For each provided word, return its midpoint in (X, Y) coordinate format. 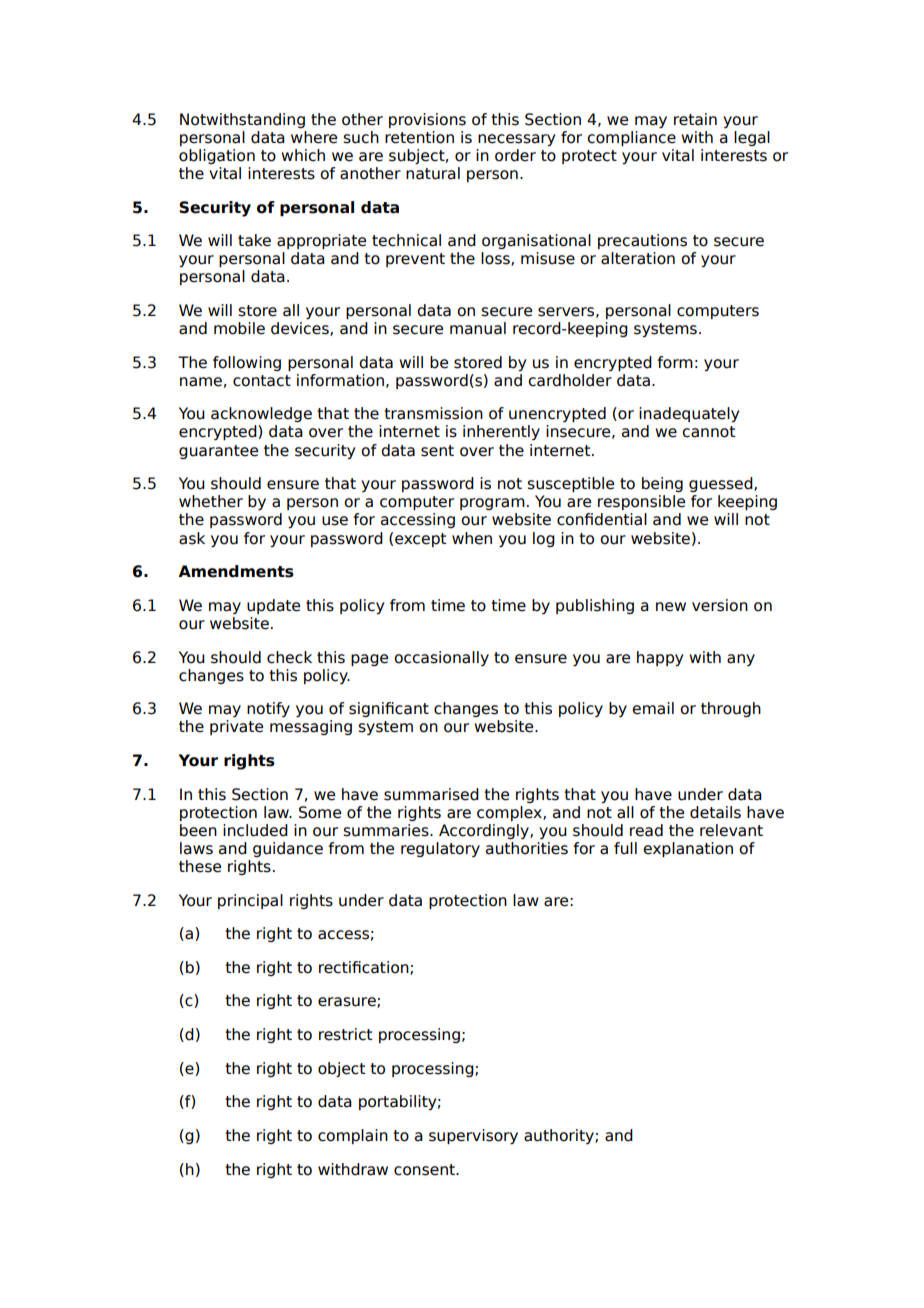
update (273, 606)
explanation (688, 849)
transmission (433, 413)
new (671, 607)
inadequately (689, 414)
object (341, 1069)
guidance (288, 849)
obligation (217, 156)
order (515, 155)
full (625, 848)
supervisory (473, 1136)
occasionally (441, 658)
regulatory (440, 849)
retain (695, 119)
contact (262, 381)
